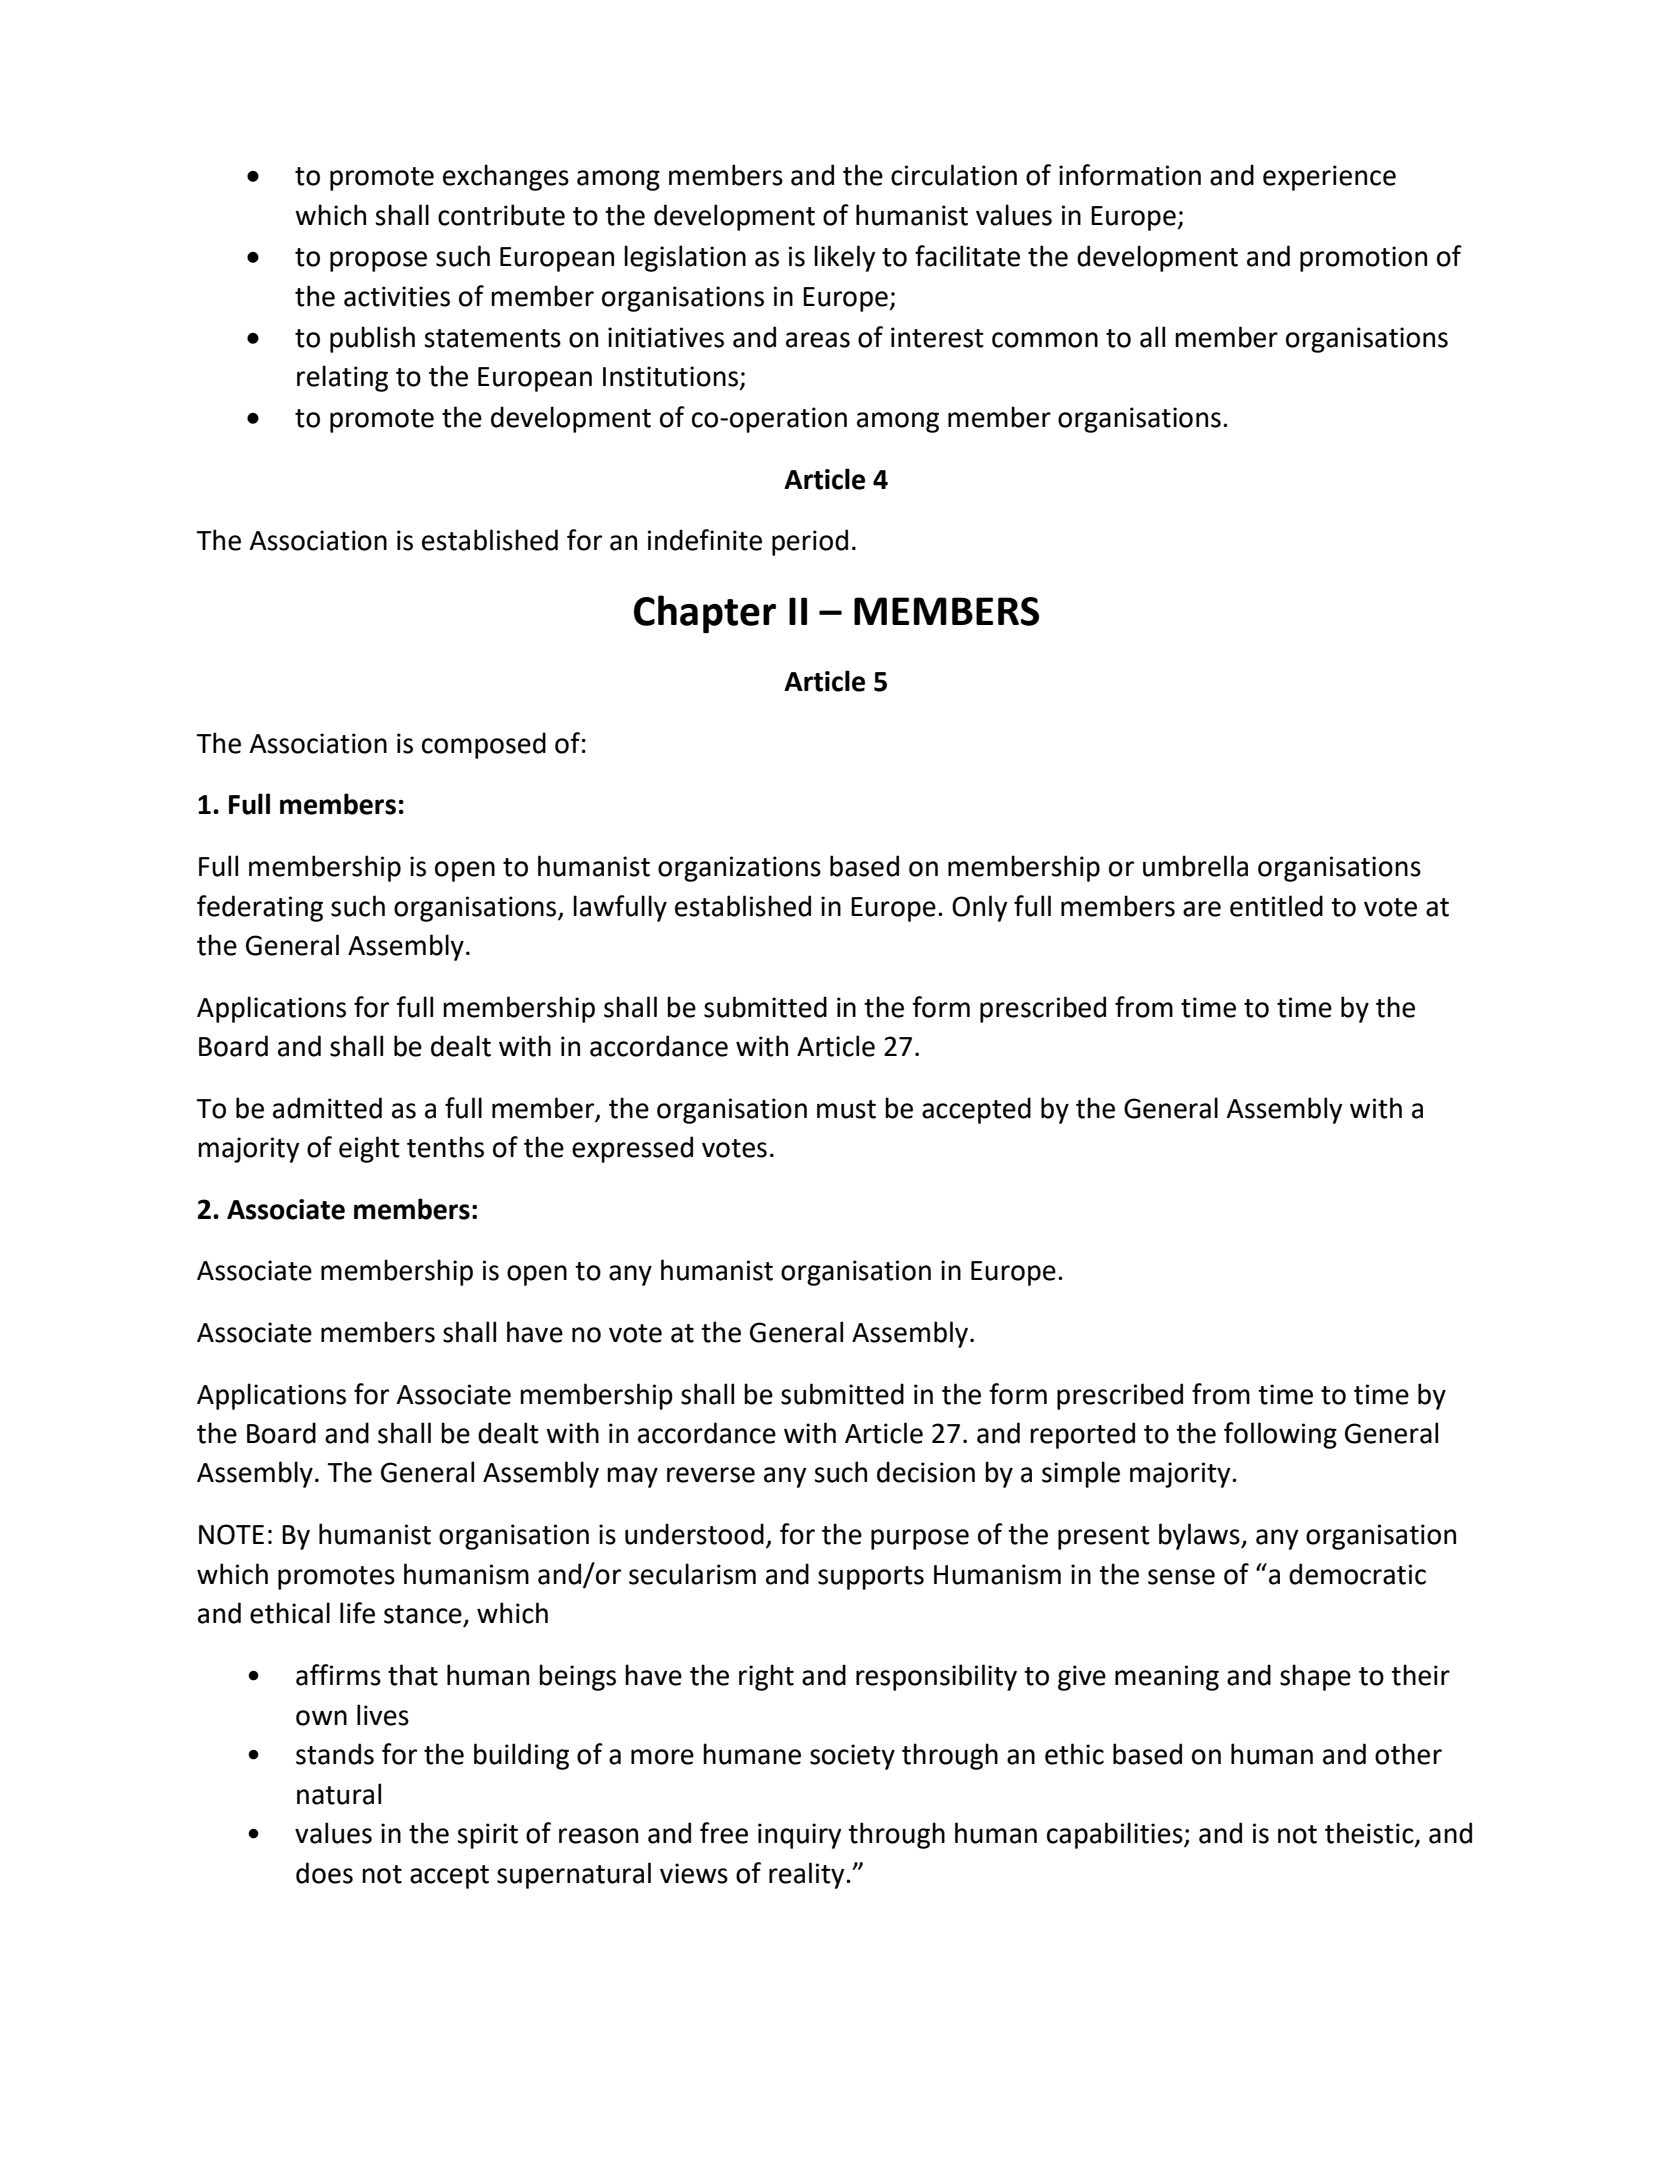 Image resolution: width=1673 pixels, height=2165 pixels. I want to click on entitled, so click(1276, 906).
